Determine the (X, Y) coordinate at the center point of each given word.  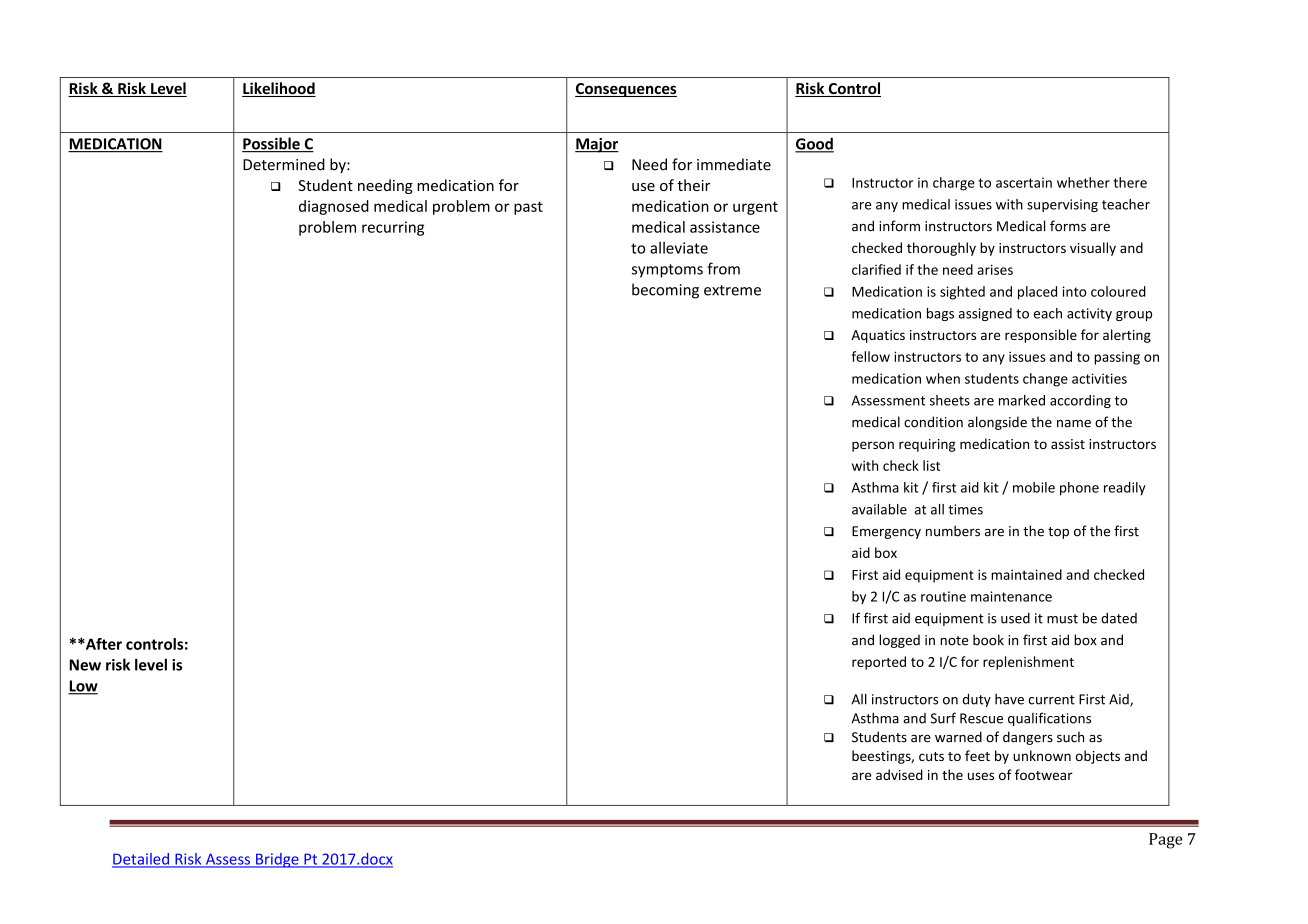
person (873, 446)
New (85, 665)
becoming (665, 291)
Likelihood (279, 89)
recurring (393, 228)
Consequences (626, 90)
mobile (1034, 487)
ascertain (1024, 182)
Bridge (277, 860)
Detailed (141, 860)
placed (1037, 293)
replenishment (1028, 663)
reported (879, 663)
